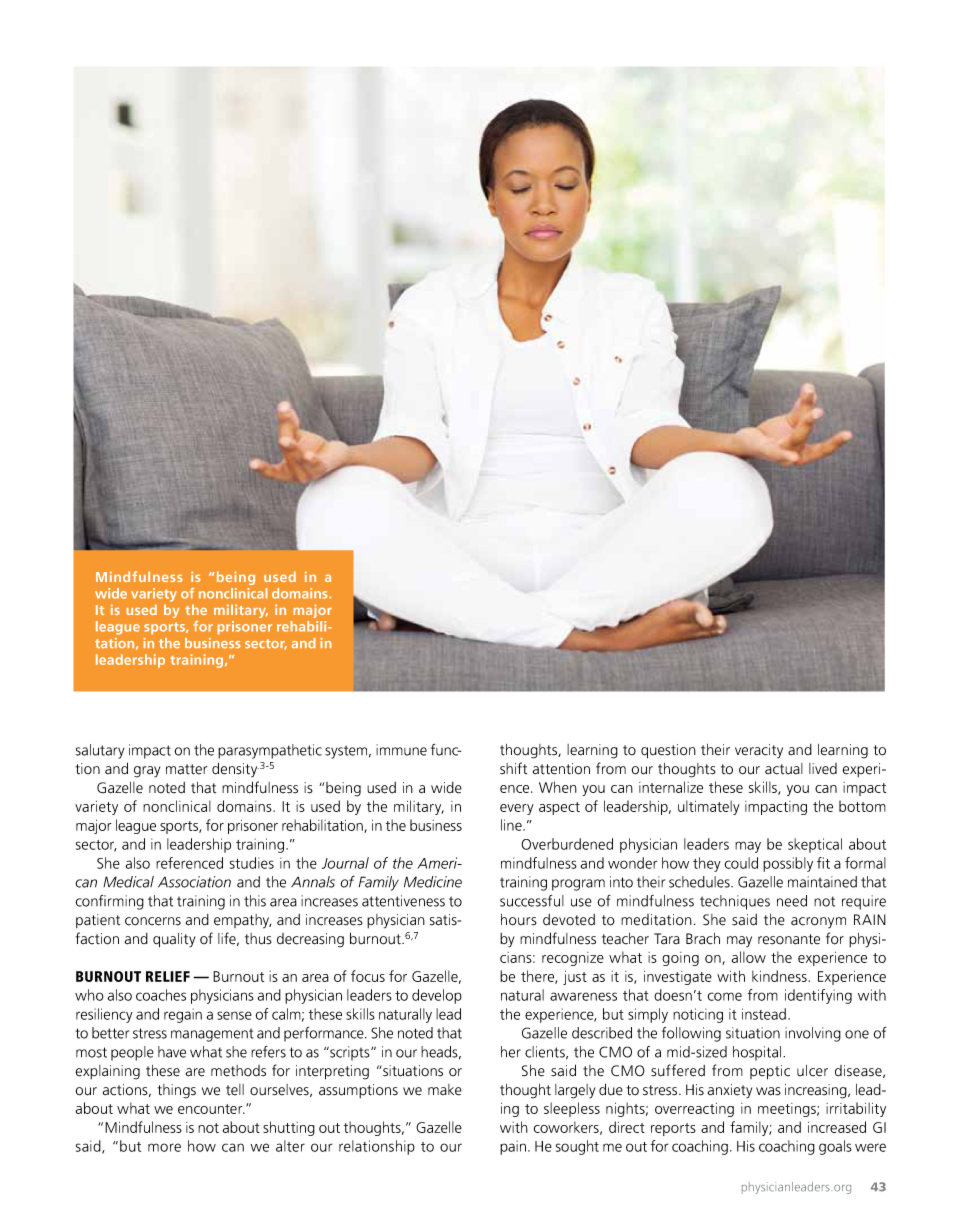  What do you see at coordinates (784, 769) in the image?
I see `actual` at bounding box center [784, 769].
